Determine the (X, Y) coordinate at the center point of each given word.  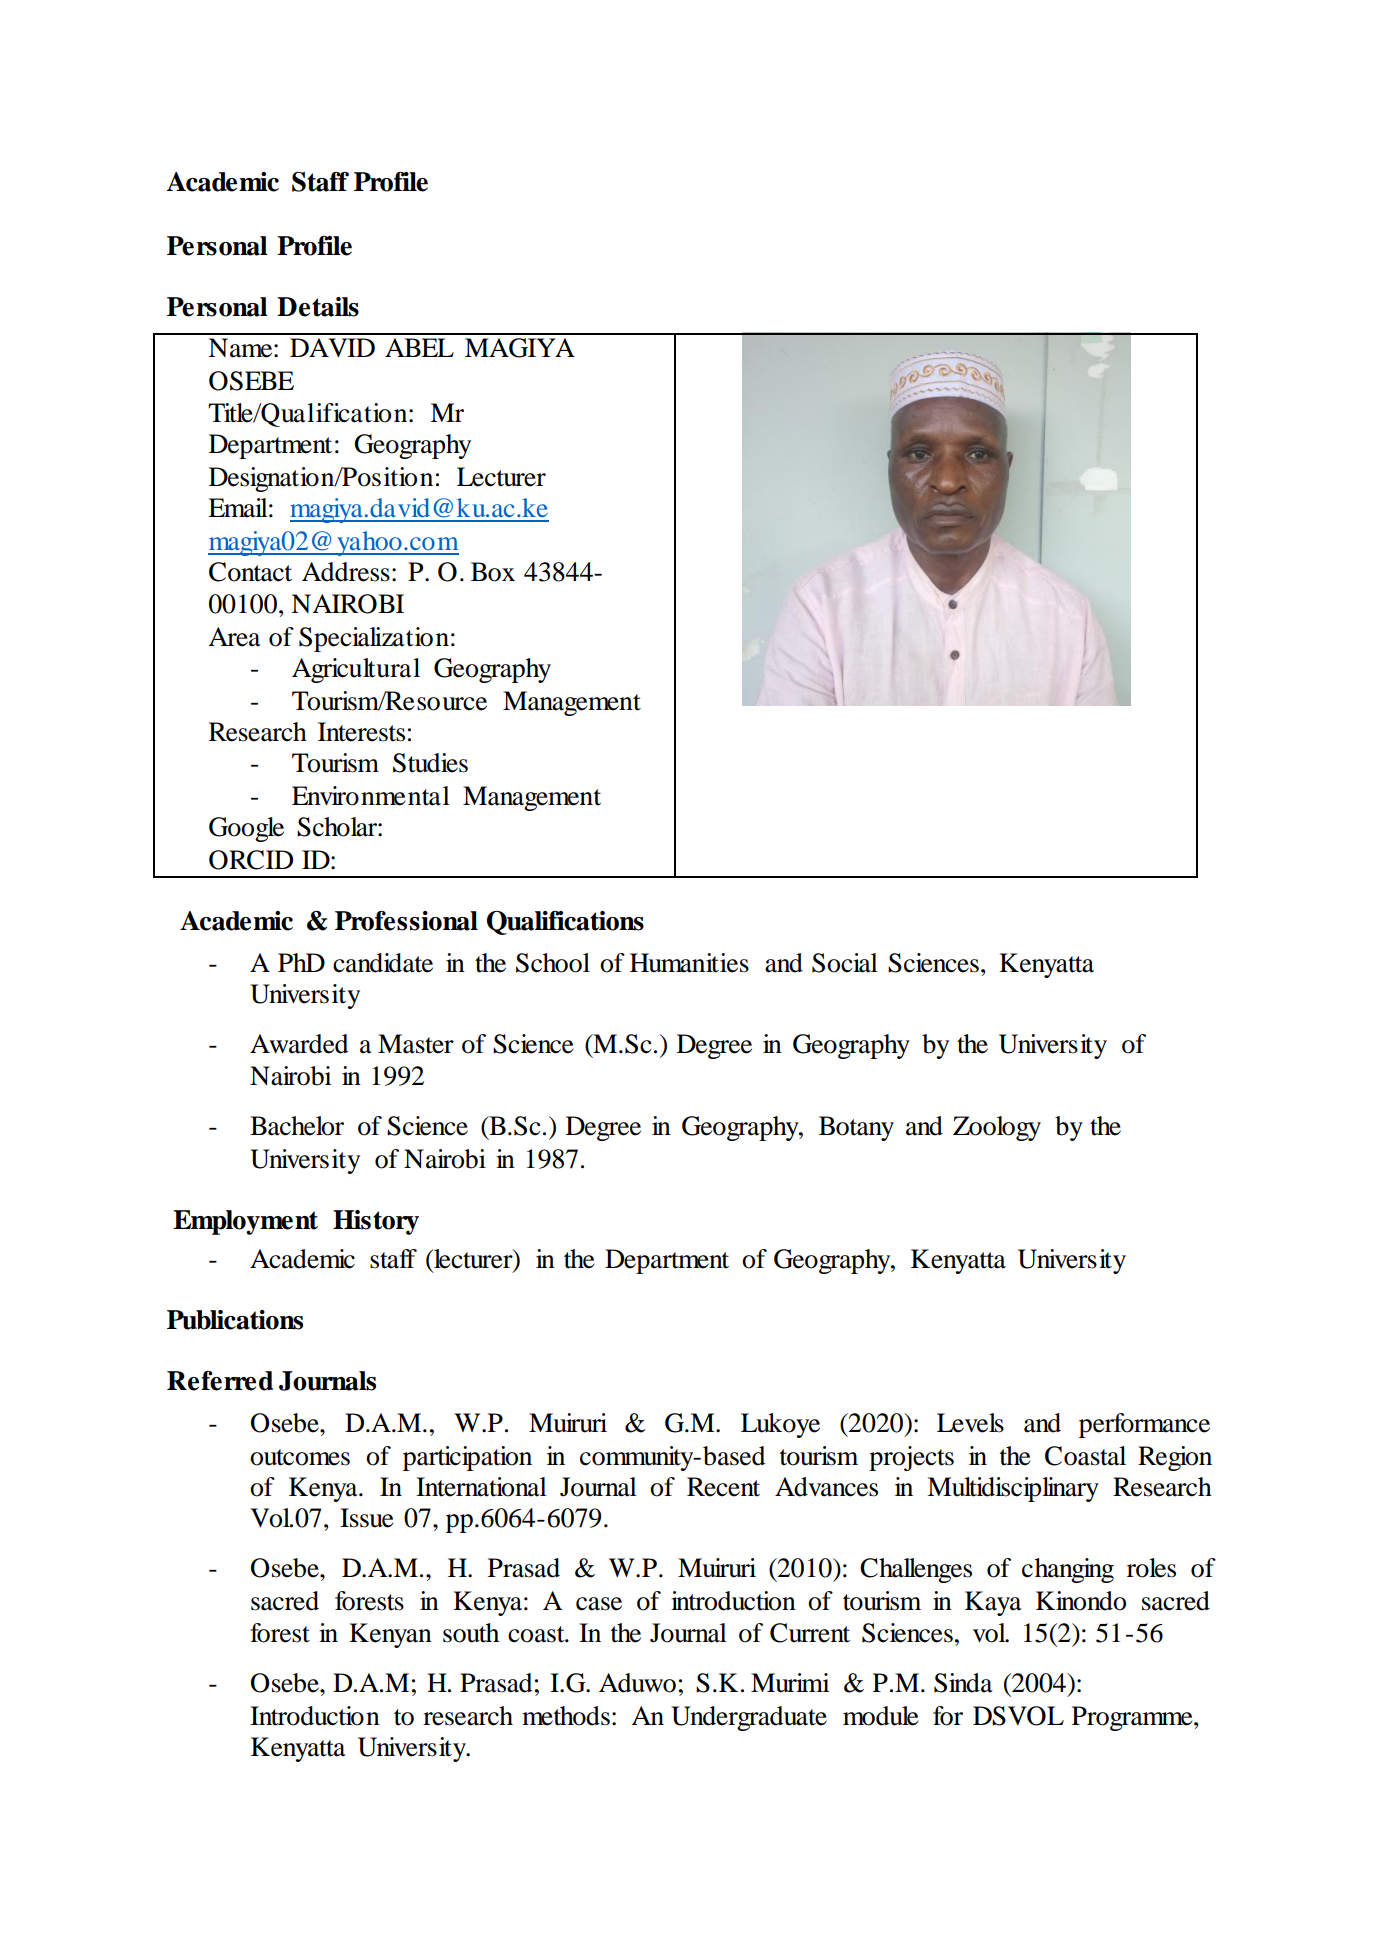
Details (318, 307)
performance (1144, 1425)
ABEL (419, 347)
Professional (406, 921)
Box (493, 572)
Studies (430, 763)
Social (845, 963)
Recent (723, 1487)
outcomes (300, 1457)
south (471, 1633)
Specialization (374, 639)
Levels (970, 1423)
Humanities (689, 963)
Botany (856, 1128)
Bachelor (297, 1126)
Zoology (997, 1128)
